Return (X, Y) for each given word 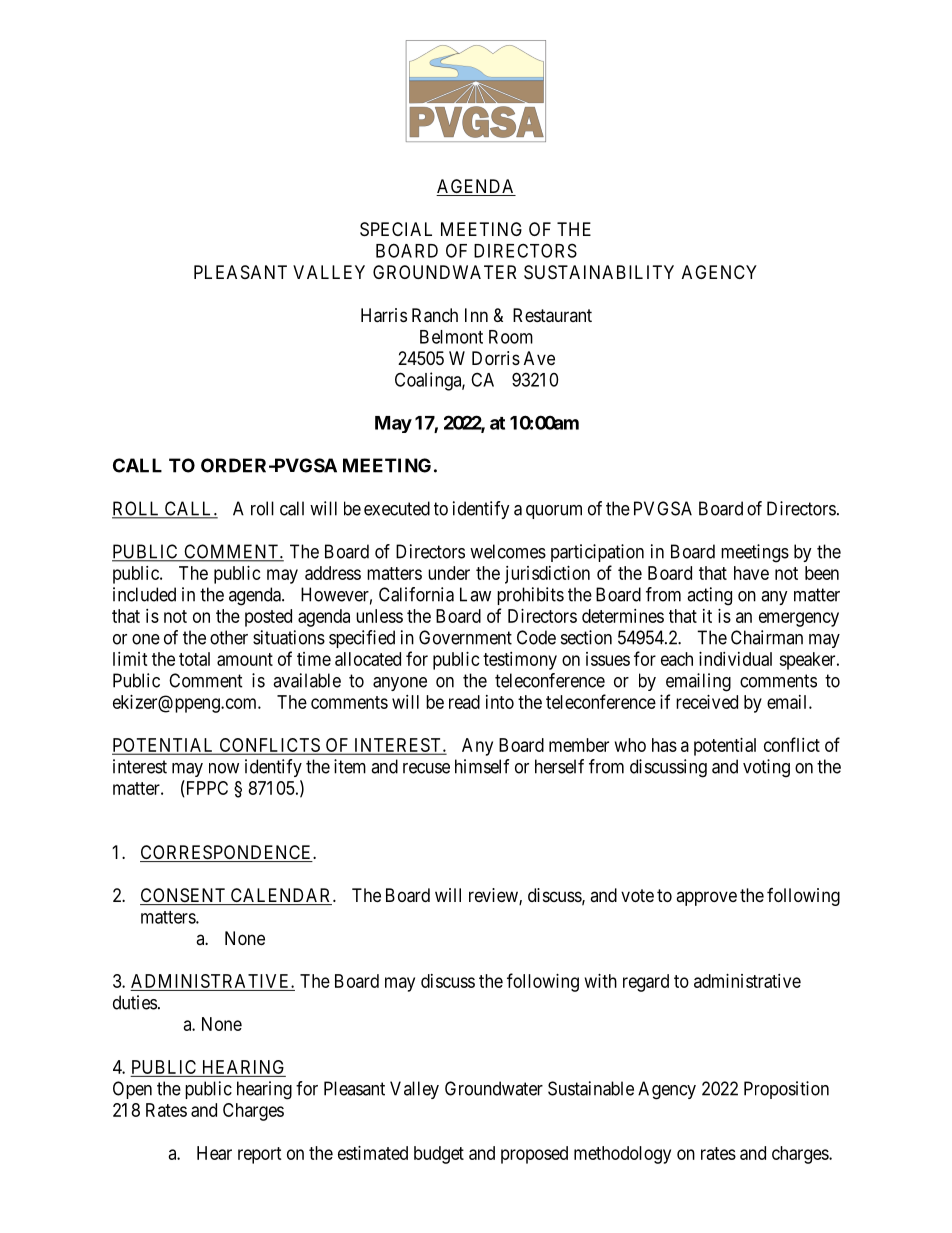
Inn (476, 315)
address (333, 573)
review (494, 896)
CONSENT (184, 896)
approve (706, 898)
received (707, 702)
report (260, 1155)
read (464, 702)
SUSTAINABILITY (599, 272)
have (751, 573)
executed (397, 508)
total (194, 659)
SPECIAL (396, 229)
